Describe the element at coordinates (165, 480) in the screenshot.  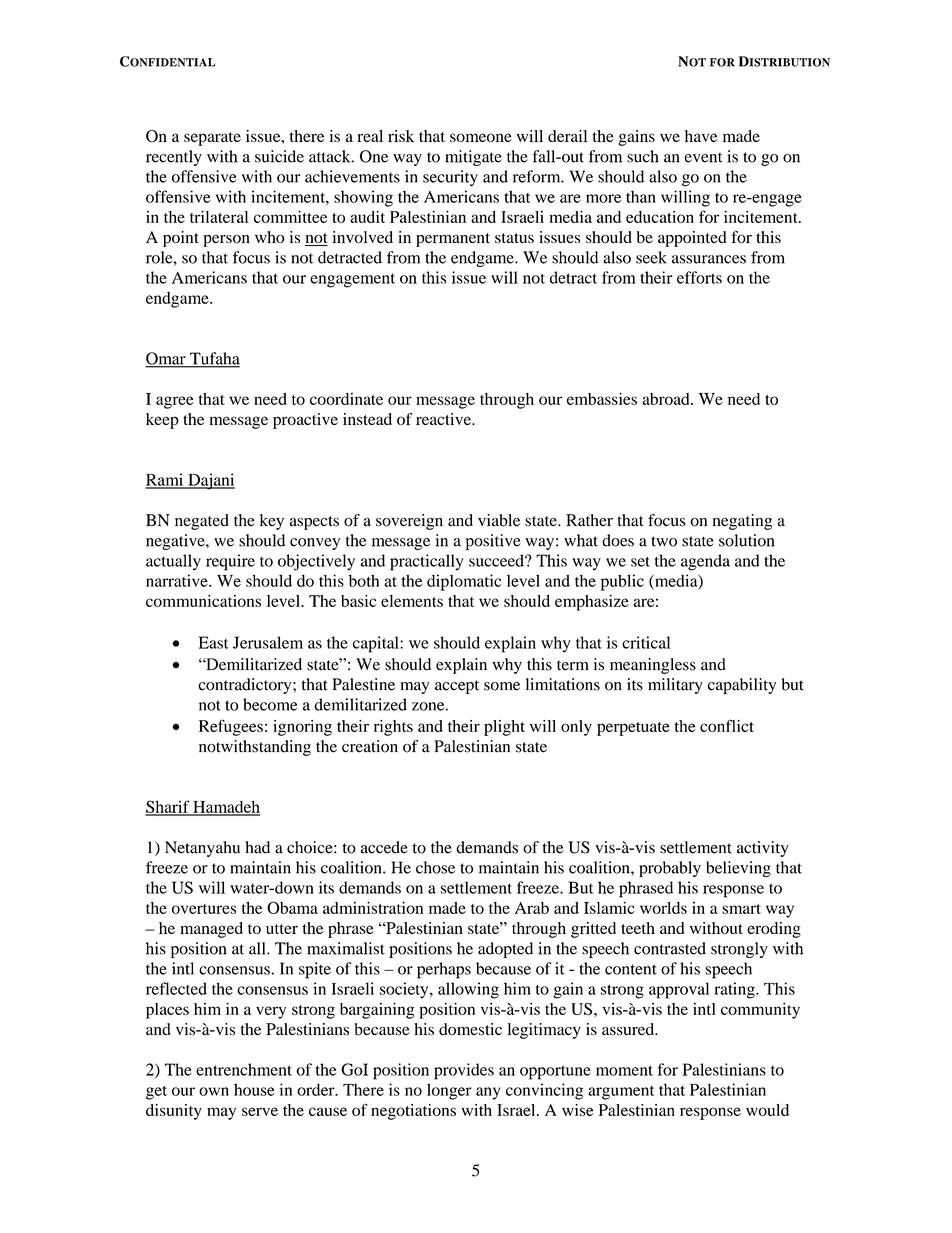
I see `Rami` at that location.
